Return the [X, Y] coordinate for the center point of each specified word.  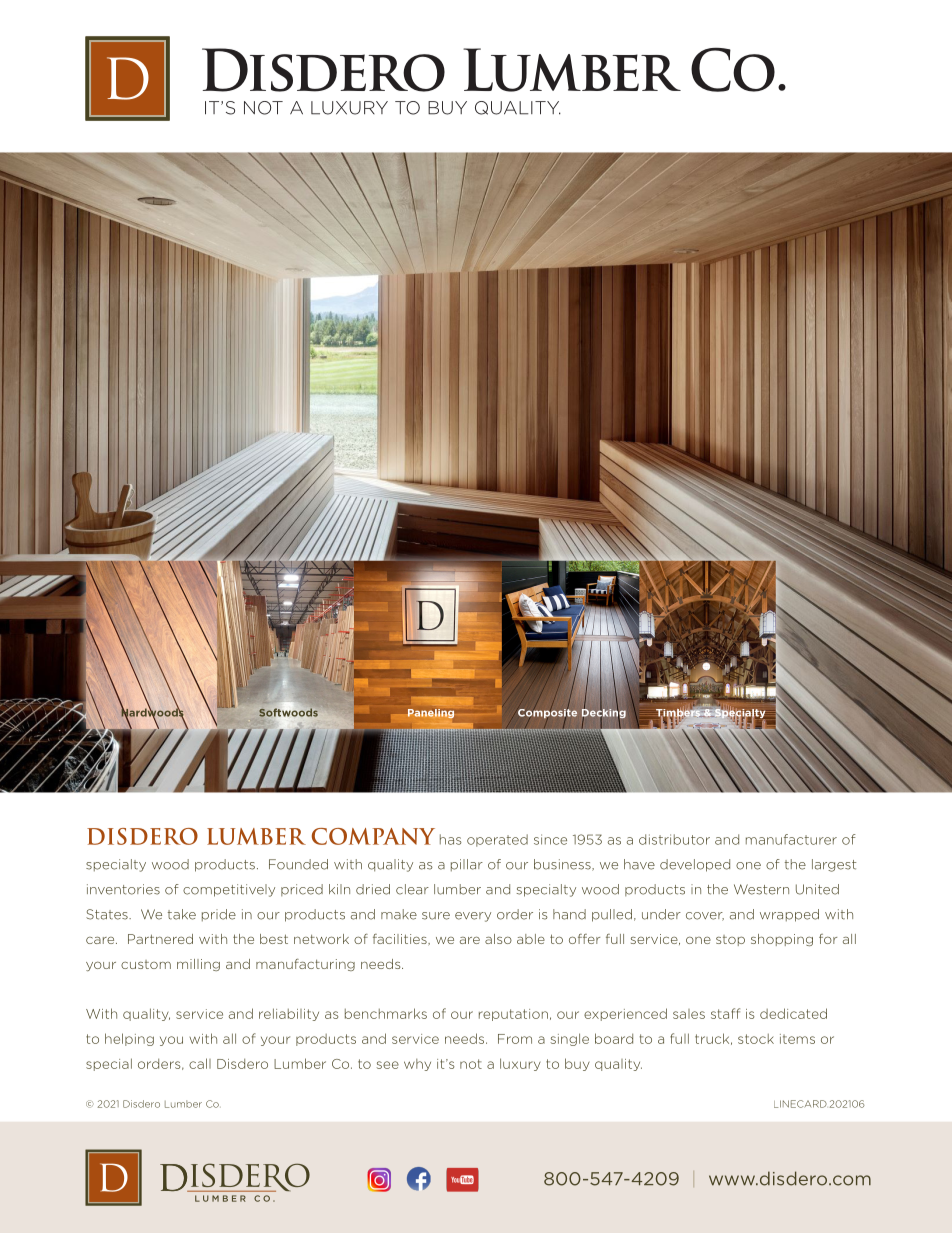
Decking [604, 713]
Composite [547, 714]
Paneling [431, 713]
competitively [229, 890]
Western [761, 889]
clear [412, 889]
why [417, 1065]
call [200, 1063]
